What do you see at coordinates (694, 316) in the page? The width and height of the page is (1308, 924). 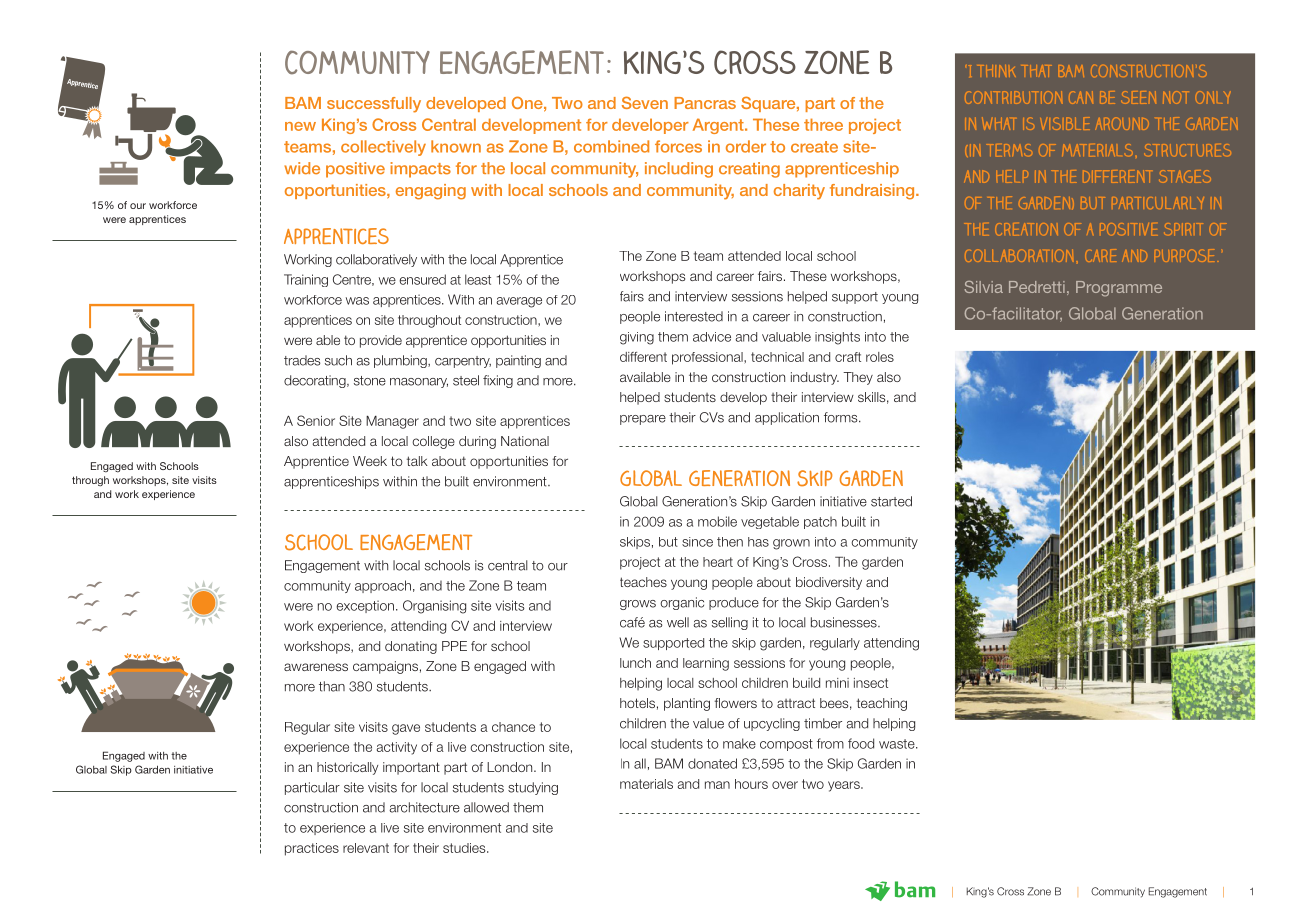 I see `interested` at bounding box center [694, 316].
